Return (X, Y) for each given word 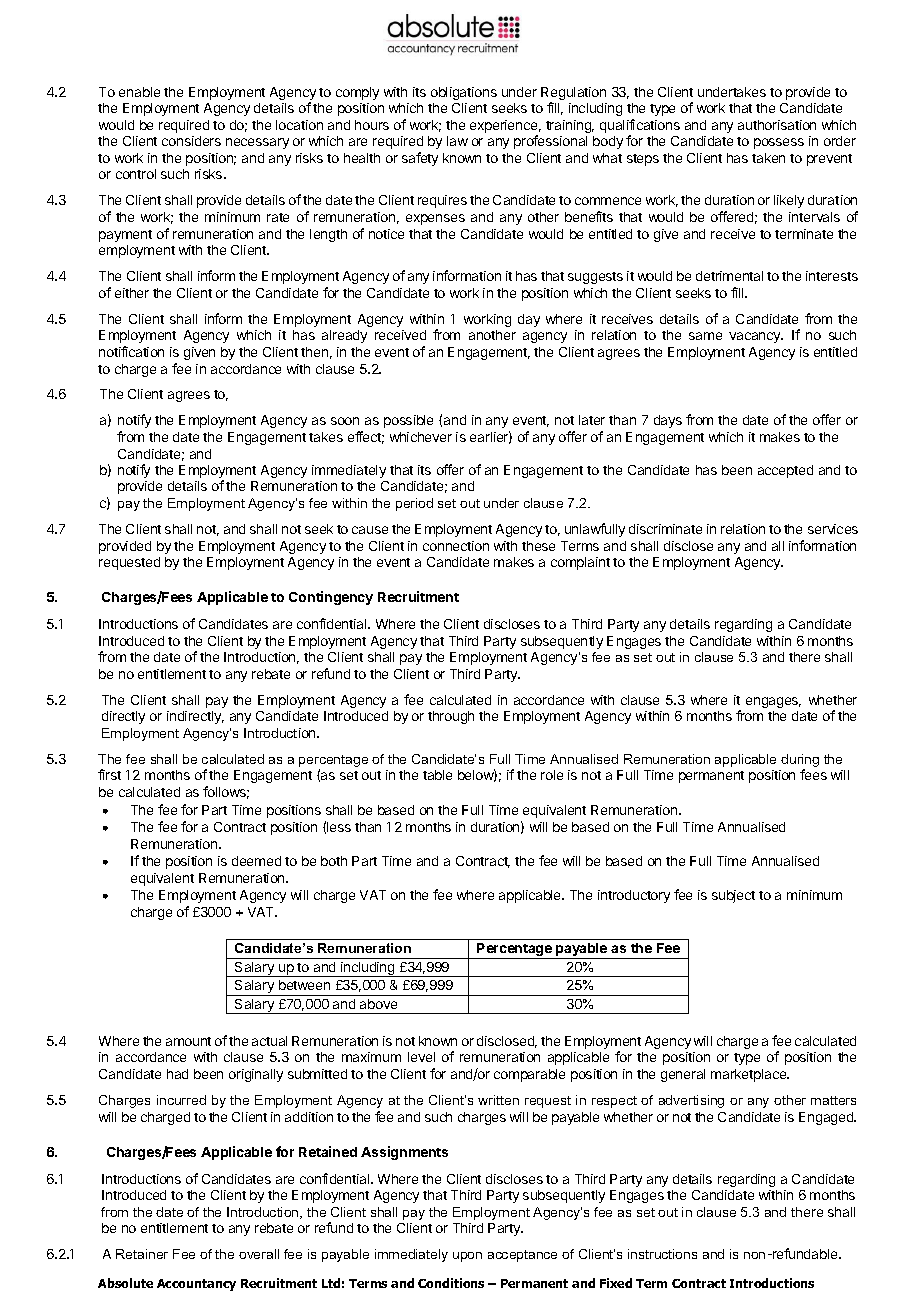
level (421, 1057)
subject (733, 896)
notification (131, 351)
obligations (464, 93)
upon (467, 1257)
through (451, 717)
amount (188, 1041)
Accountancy (196, 1285)
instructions (662, 1254)
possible (408, 421)
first (109, 774)
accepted (785, 471)
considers (191, 141)
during (800, 762)
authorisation (777, 125)
